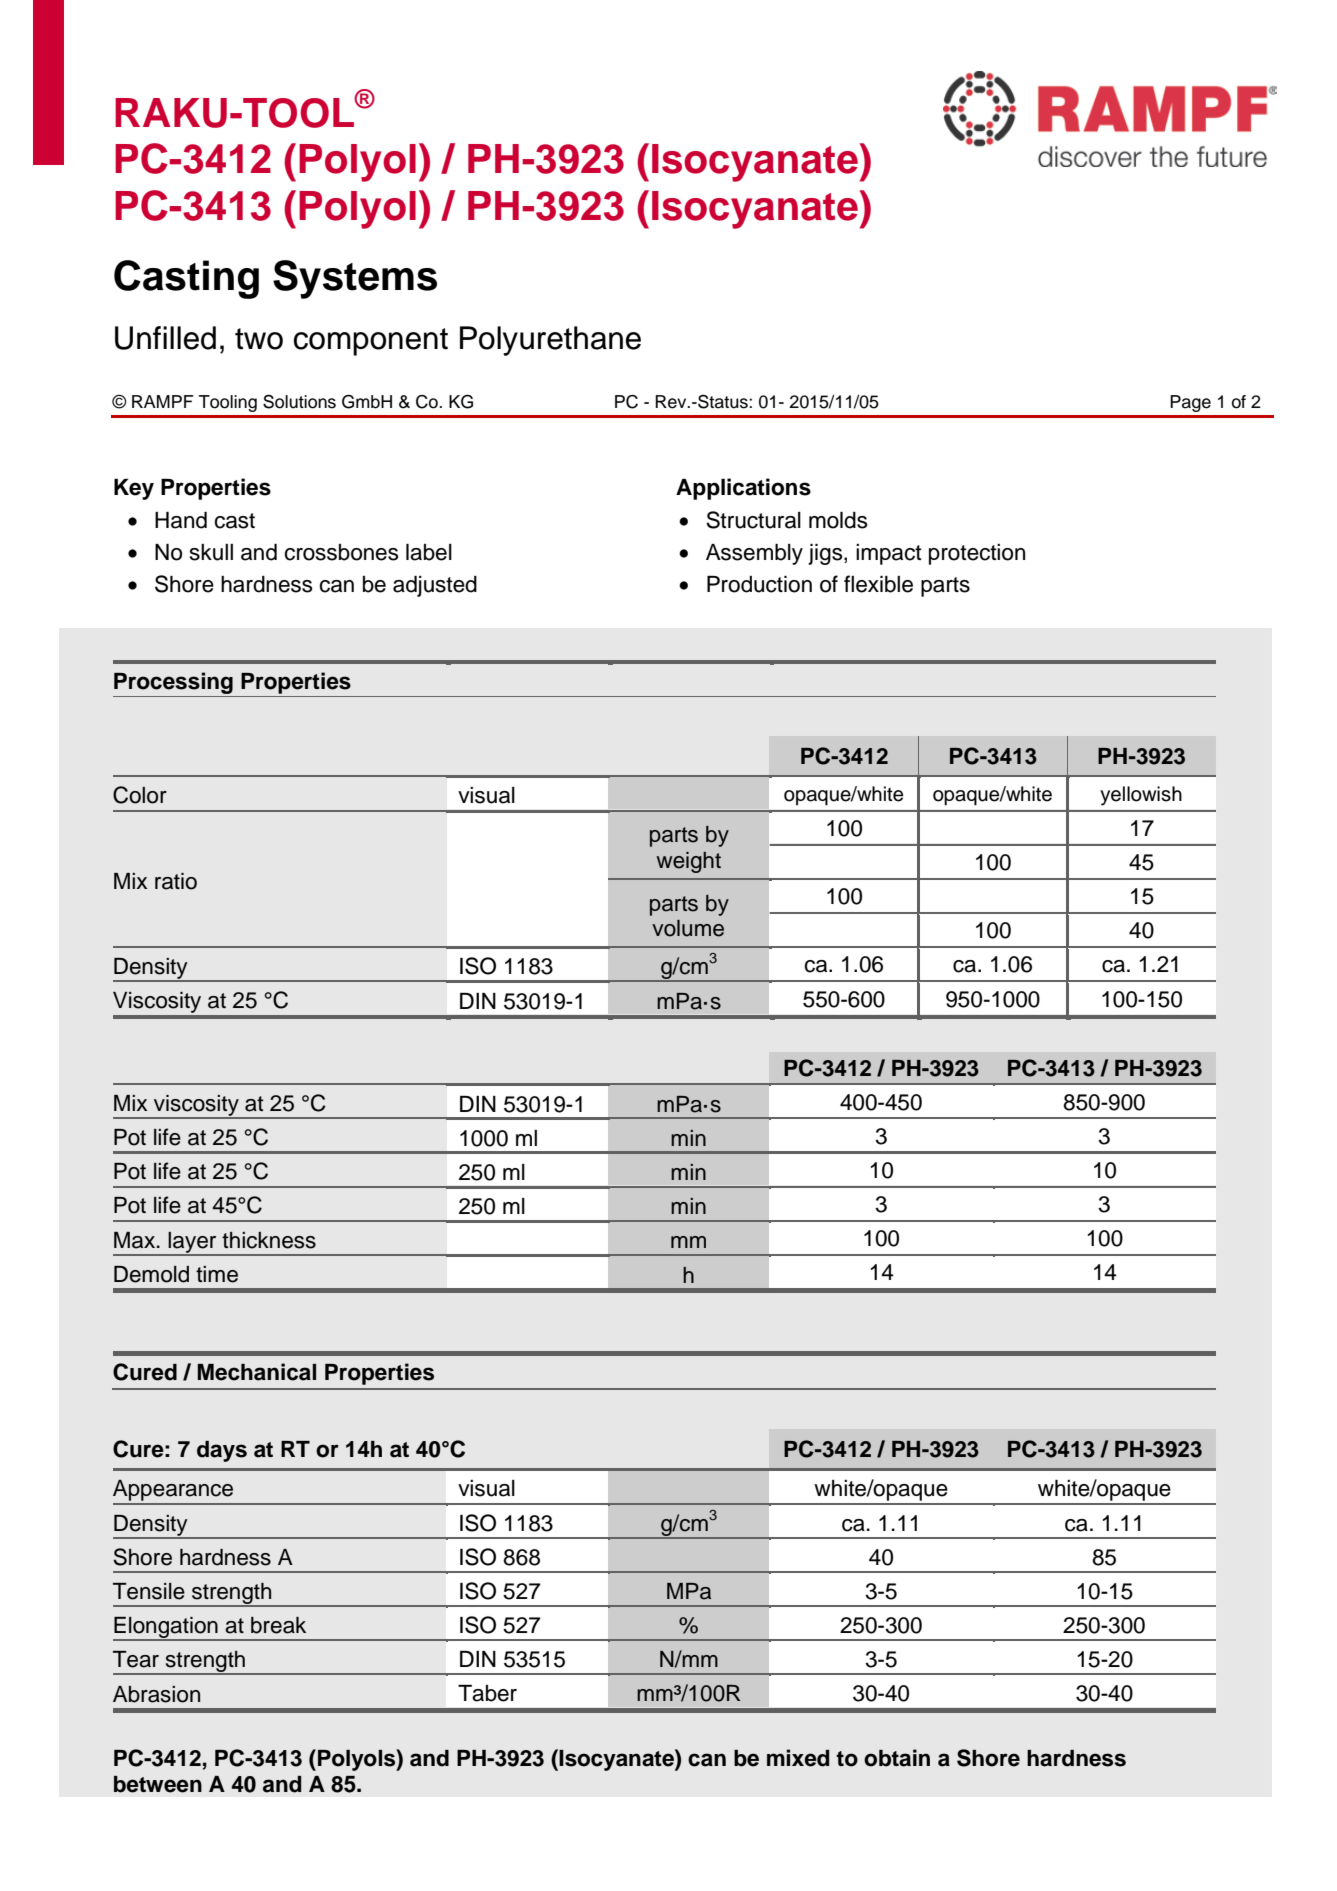 The image size is (1337, 1891). Describe the element at coordinates (269, 1240) in the image. I see `thickness` at that location.
